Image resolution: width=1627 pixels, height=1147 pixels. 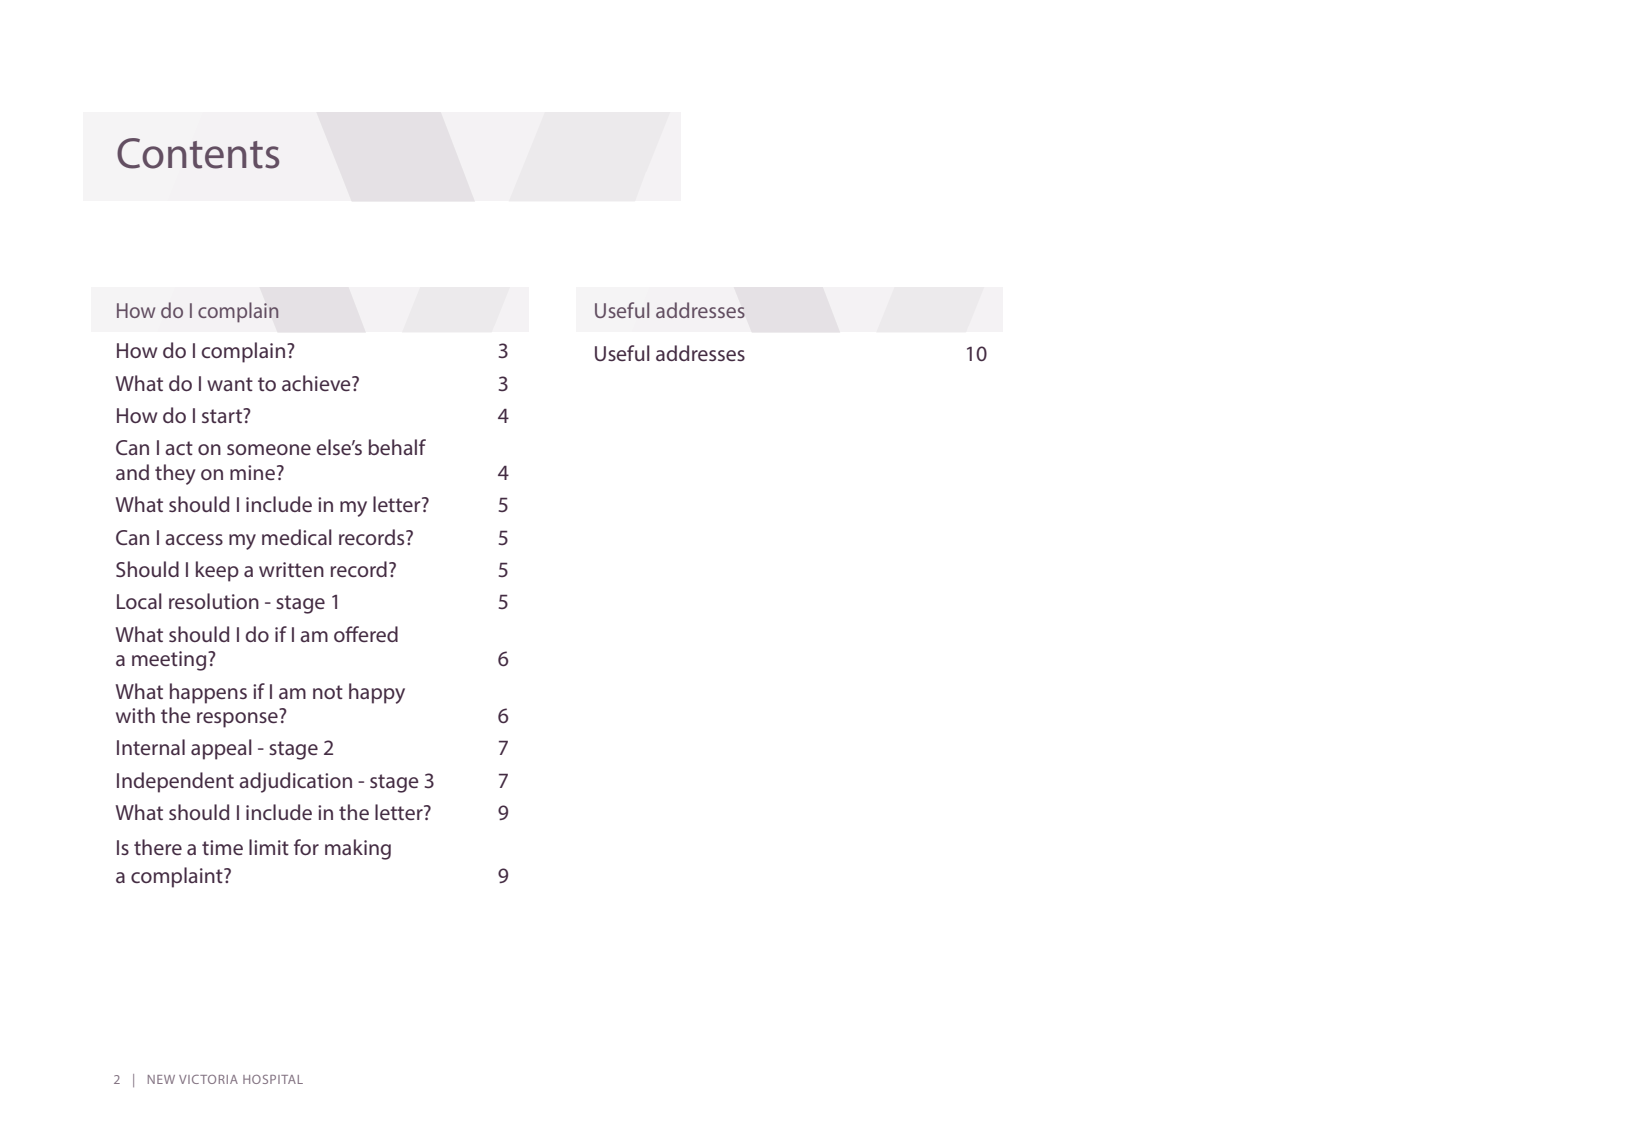 I want to click on written, so click(x=291, y=569).
